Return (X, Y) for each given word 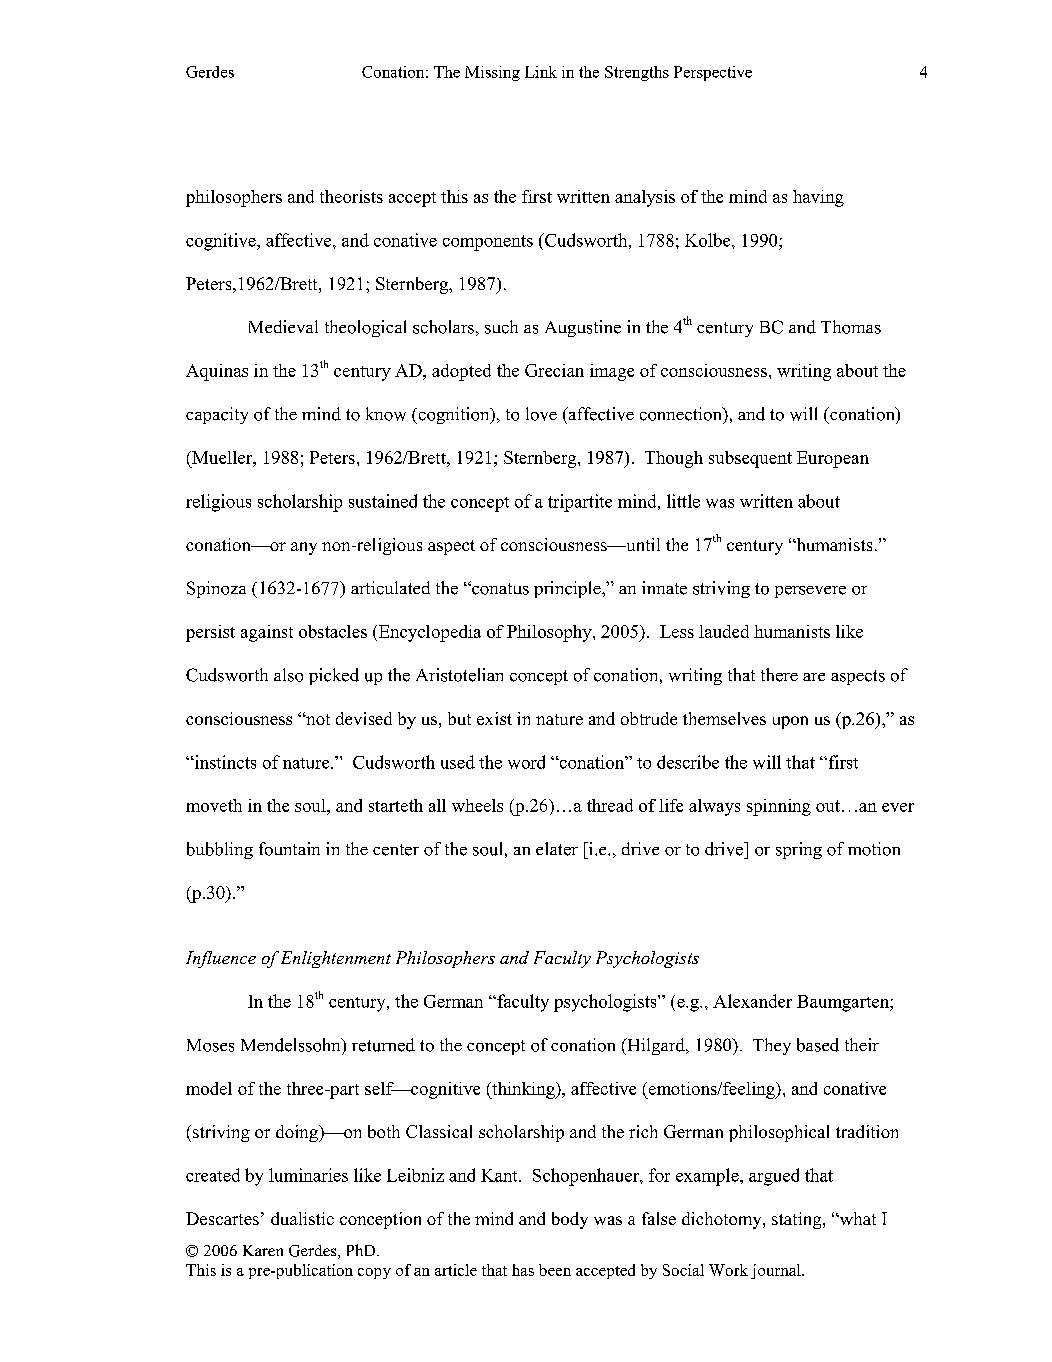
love (541, 414)
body (570, 1220)
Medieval (283, 326)
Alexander (752, 1001)
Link (541, 72)
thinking (523, 1090)
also (288, 675)
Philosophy (550, 633)
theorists (351, 196)
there (779, 675)
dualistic (302, 1218)
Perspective (713, 73)
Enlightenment (336, 959)
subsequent (750, 459)
